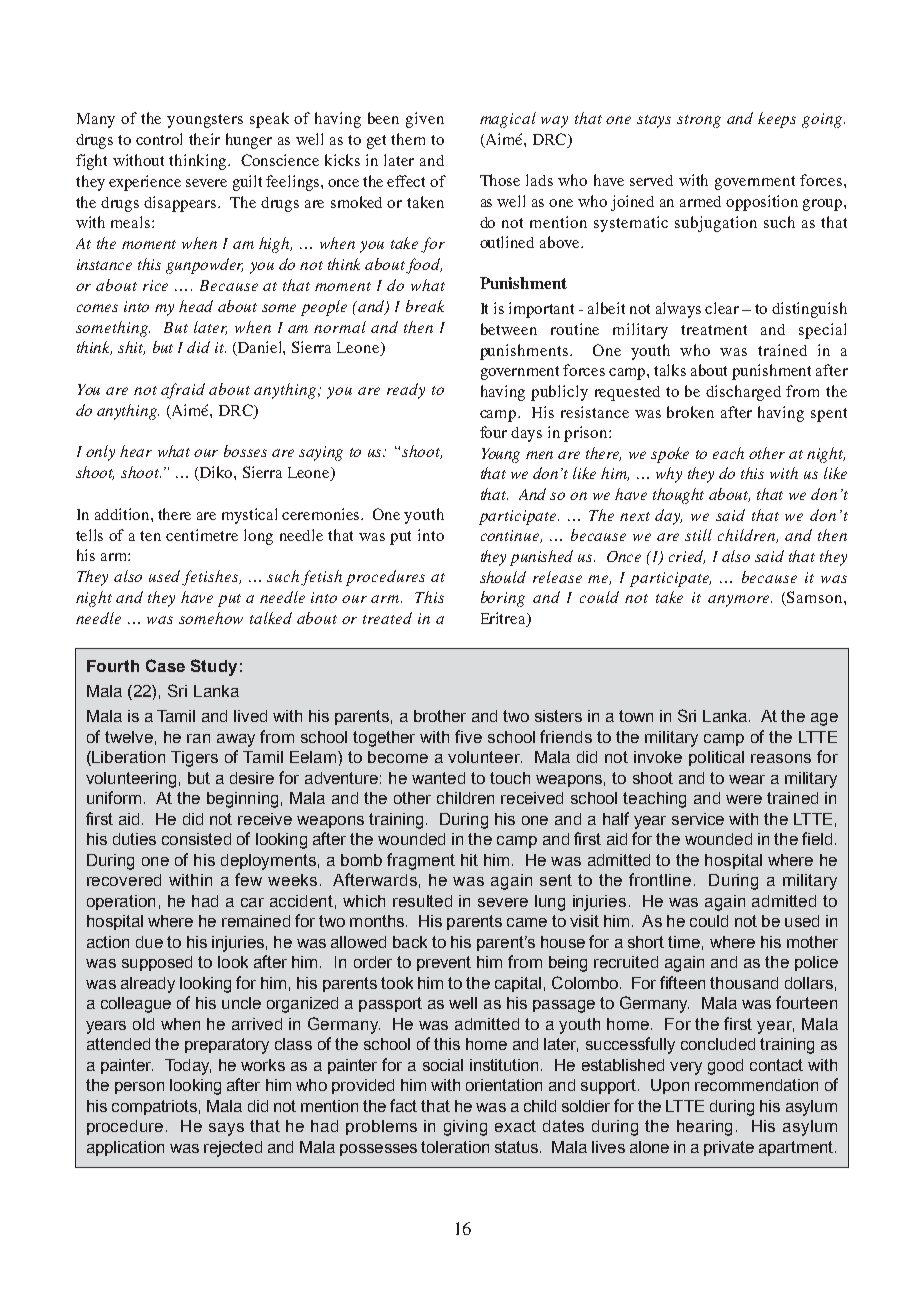 This image has width=924, height=1308. I want to click on frontline, so click(660, 879).
